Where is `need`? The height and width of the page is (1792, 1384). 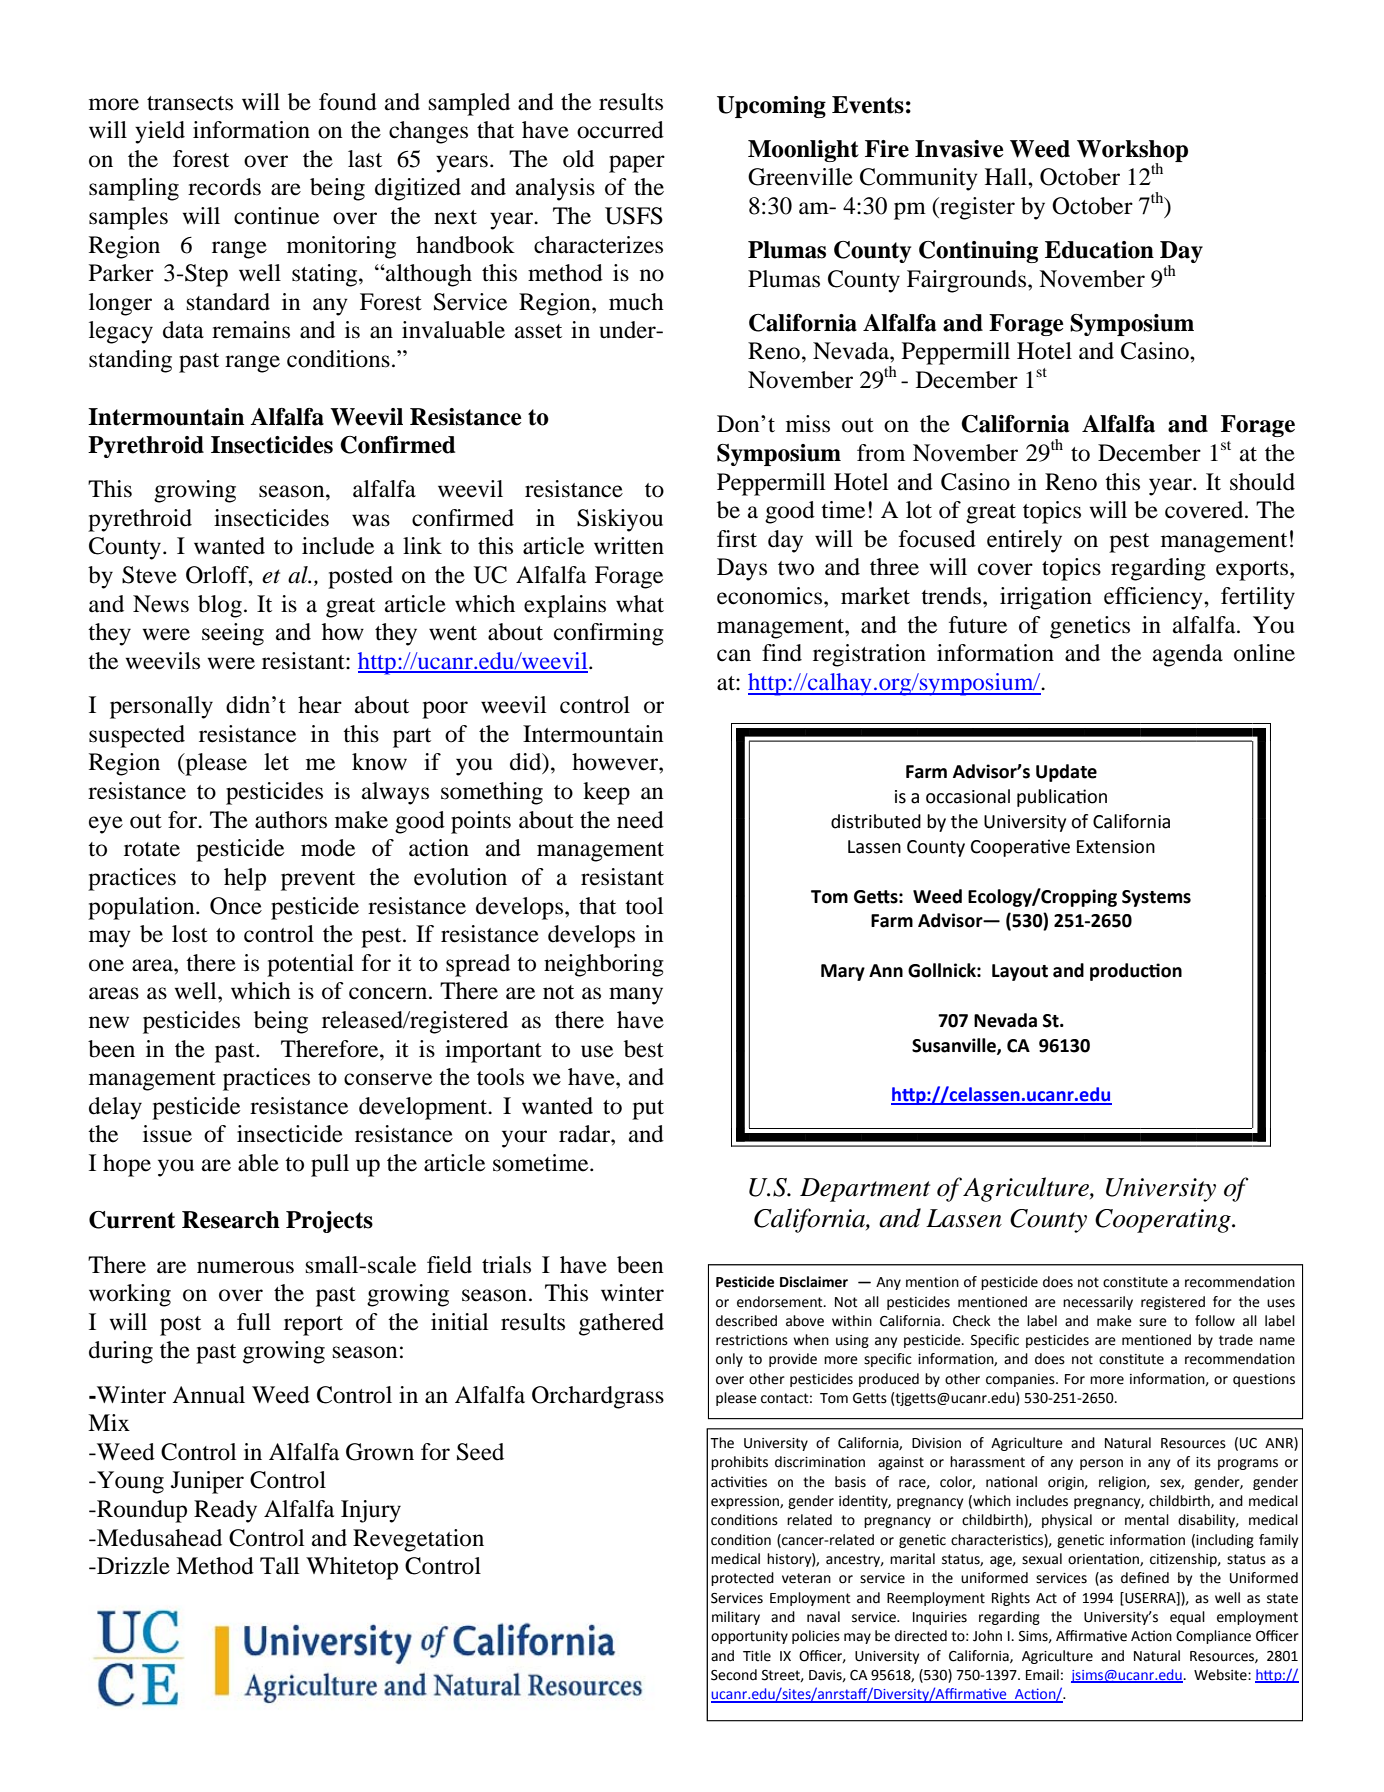
need is located at coordinates (640, 820).
